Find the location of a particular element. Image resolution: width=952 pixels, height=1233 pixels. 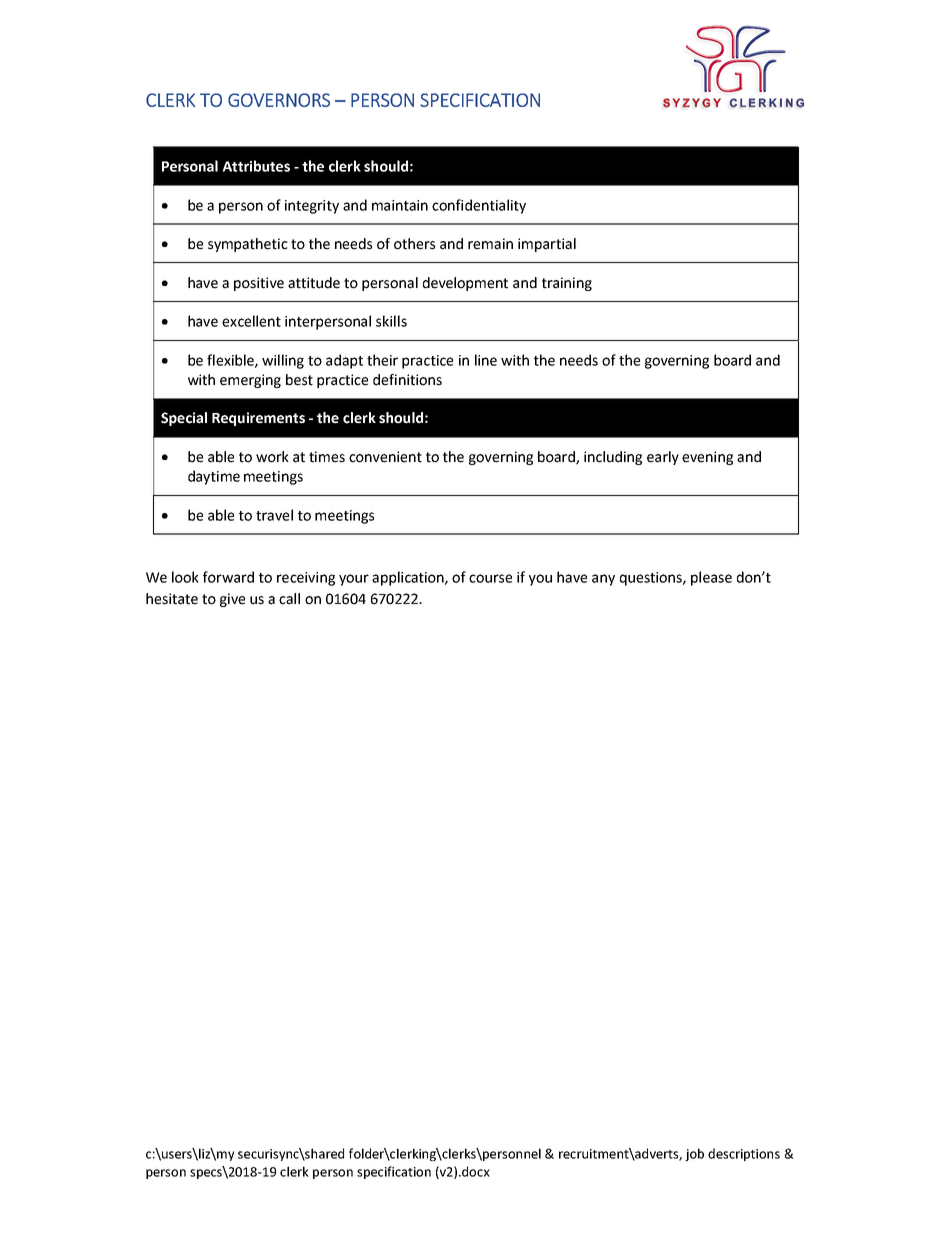

call is located at coordinates (289, 599).
